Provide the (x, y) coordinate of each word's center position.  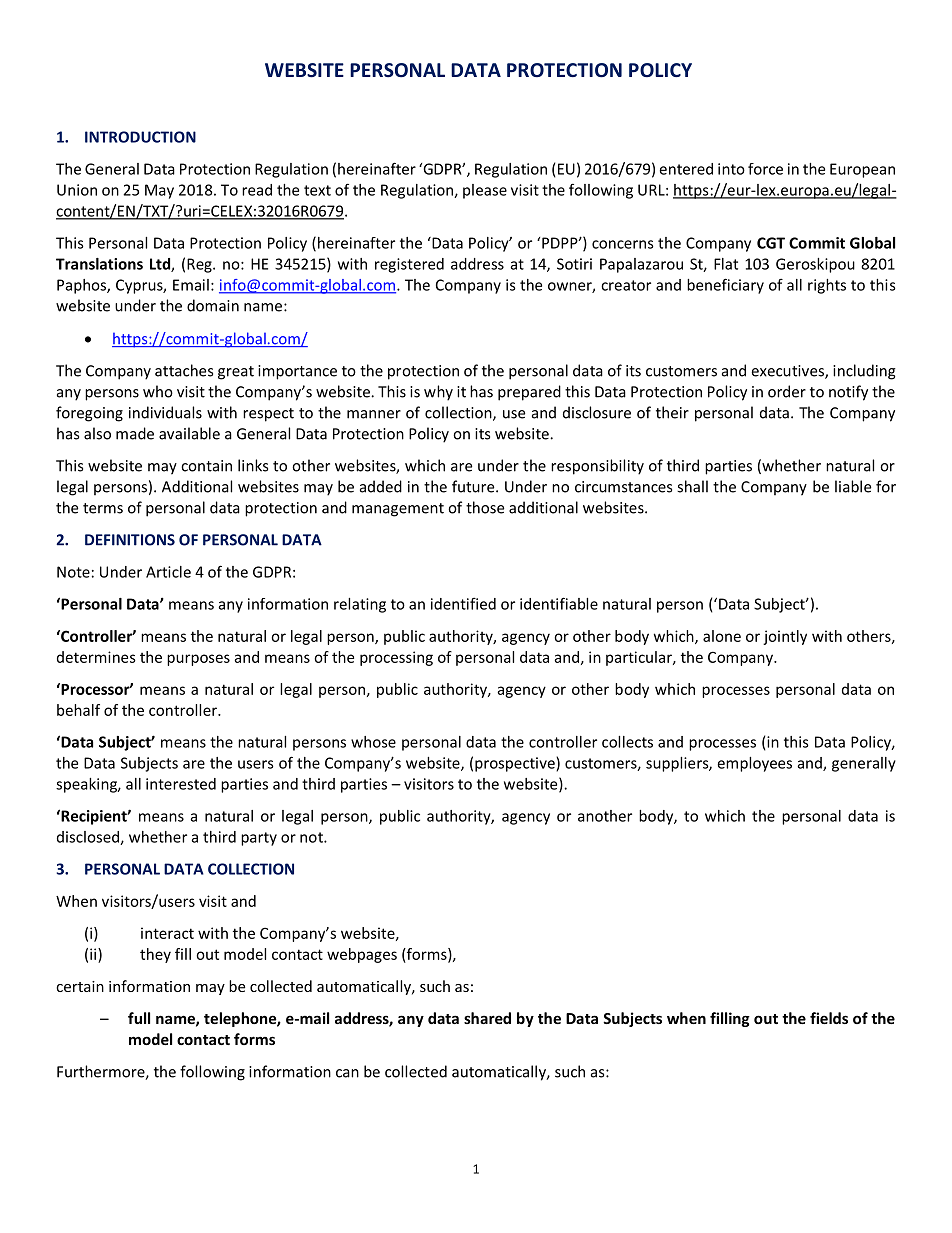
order (787, 391)
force (765, 169)
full (139, 1018)
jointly (785, 637)
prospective (516, 764)
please (485, 191)
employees (754, 764)
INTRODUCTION (140, 137)
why (438, 393)
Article (168, 572)
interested (181, 784)
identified (463, 603)
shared (487, 1018)
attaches (184, 370)
